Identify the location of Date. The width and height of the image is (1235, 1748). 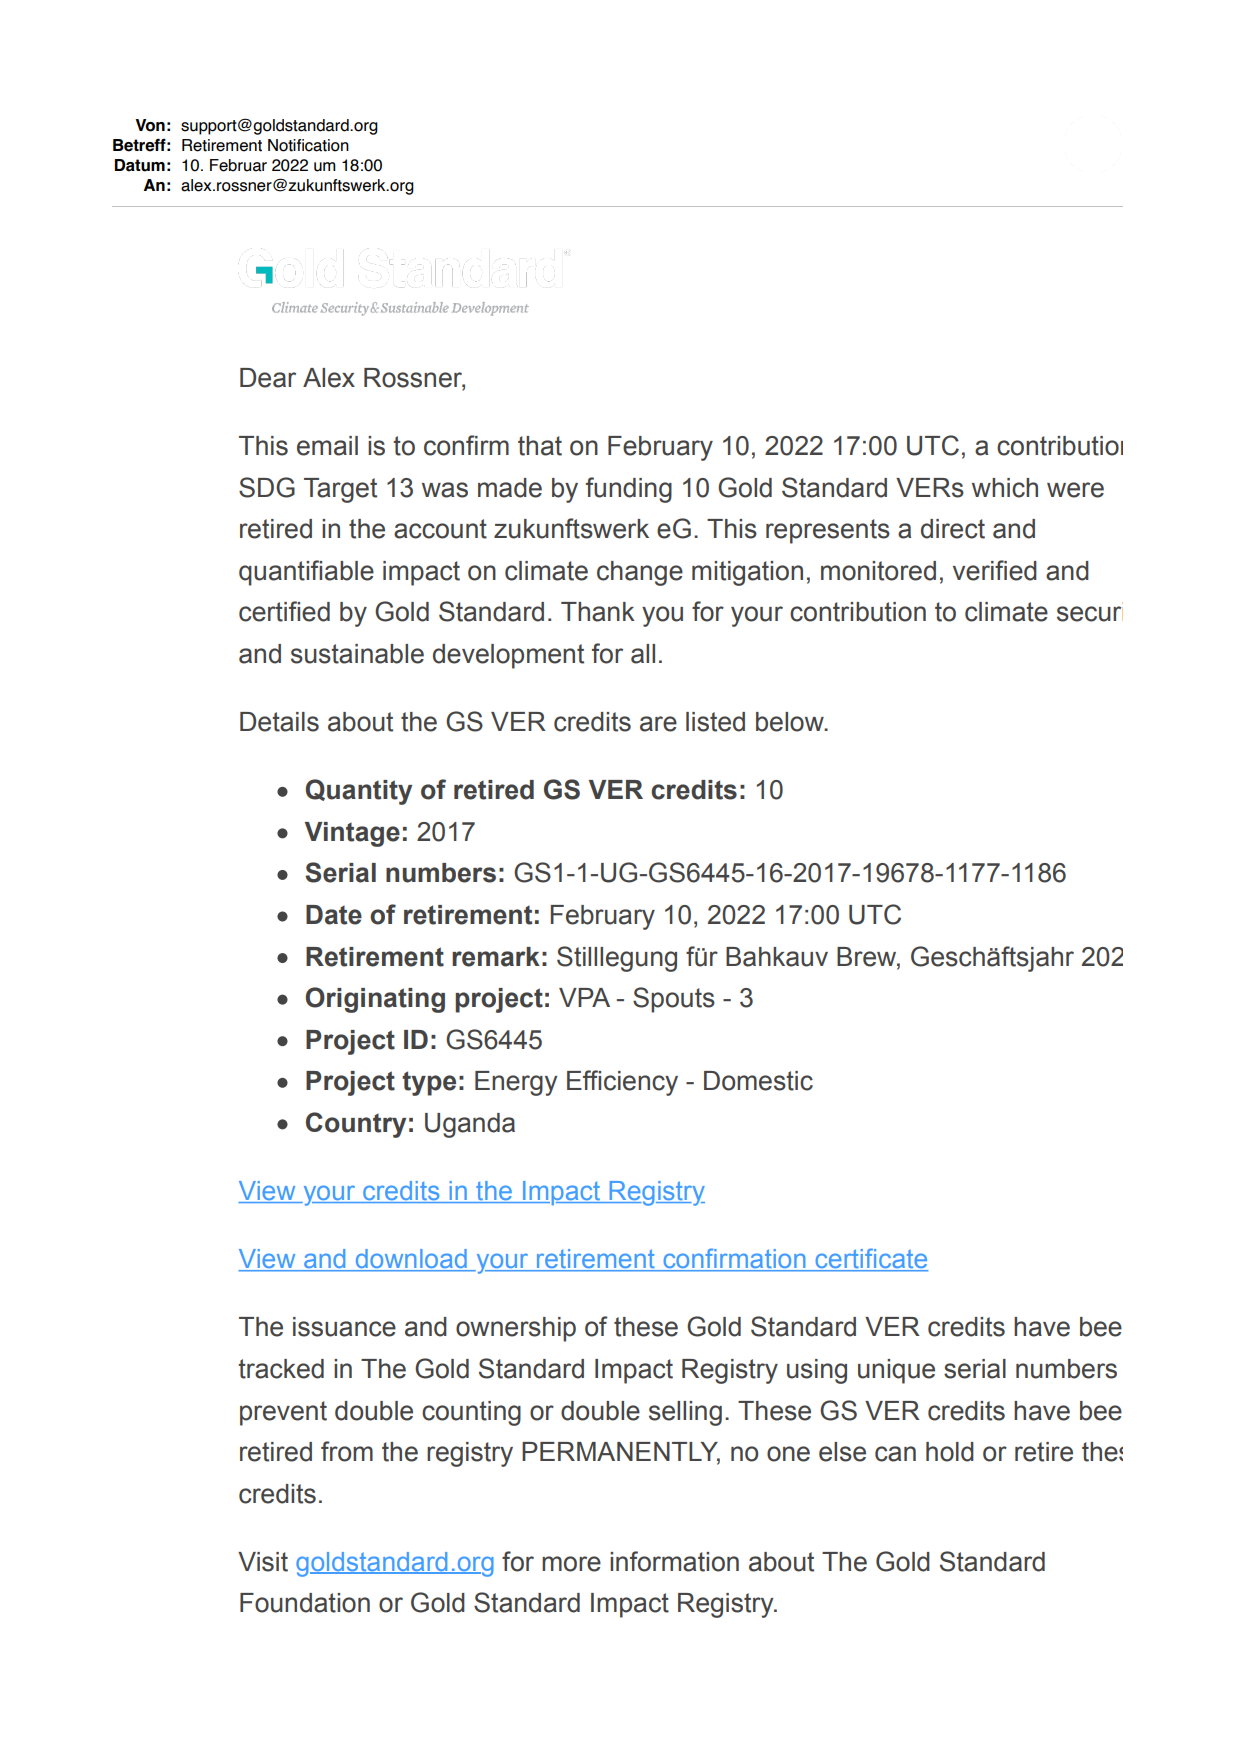
(334, 915).
